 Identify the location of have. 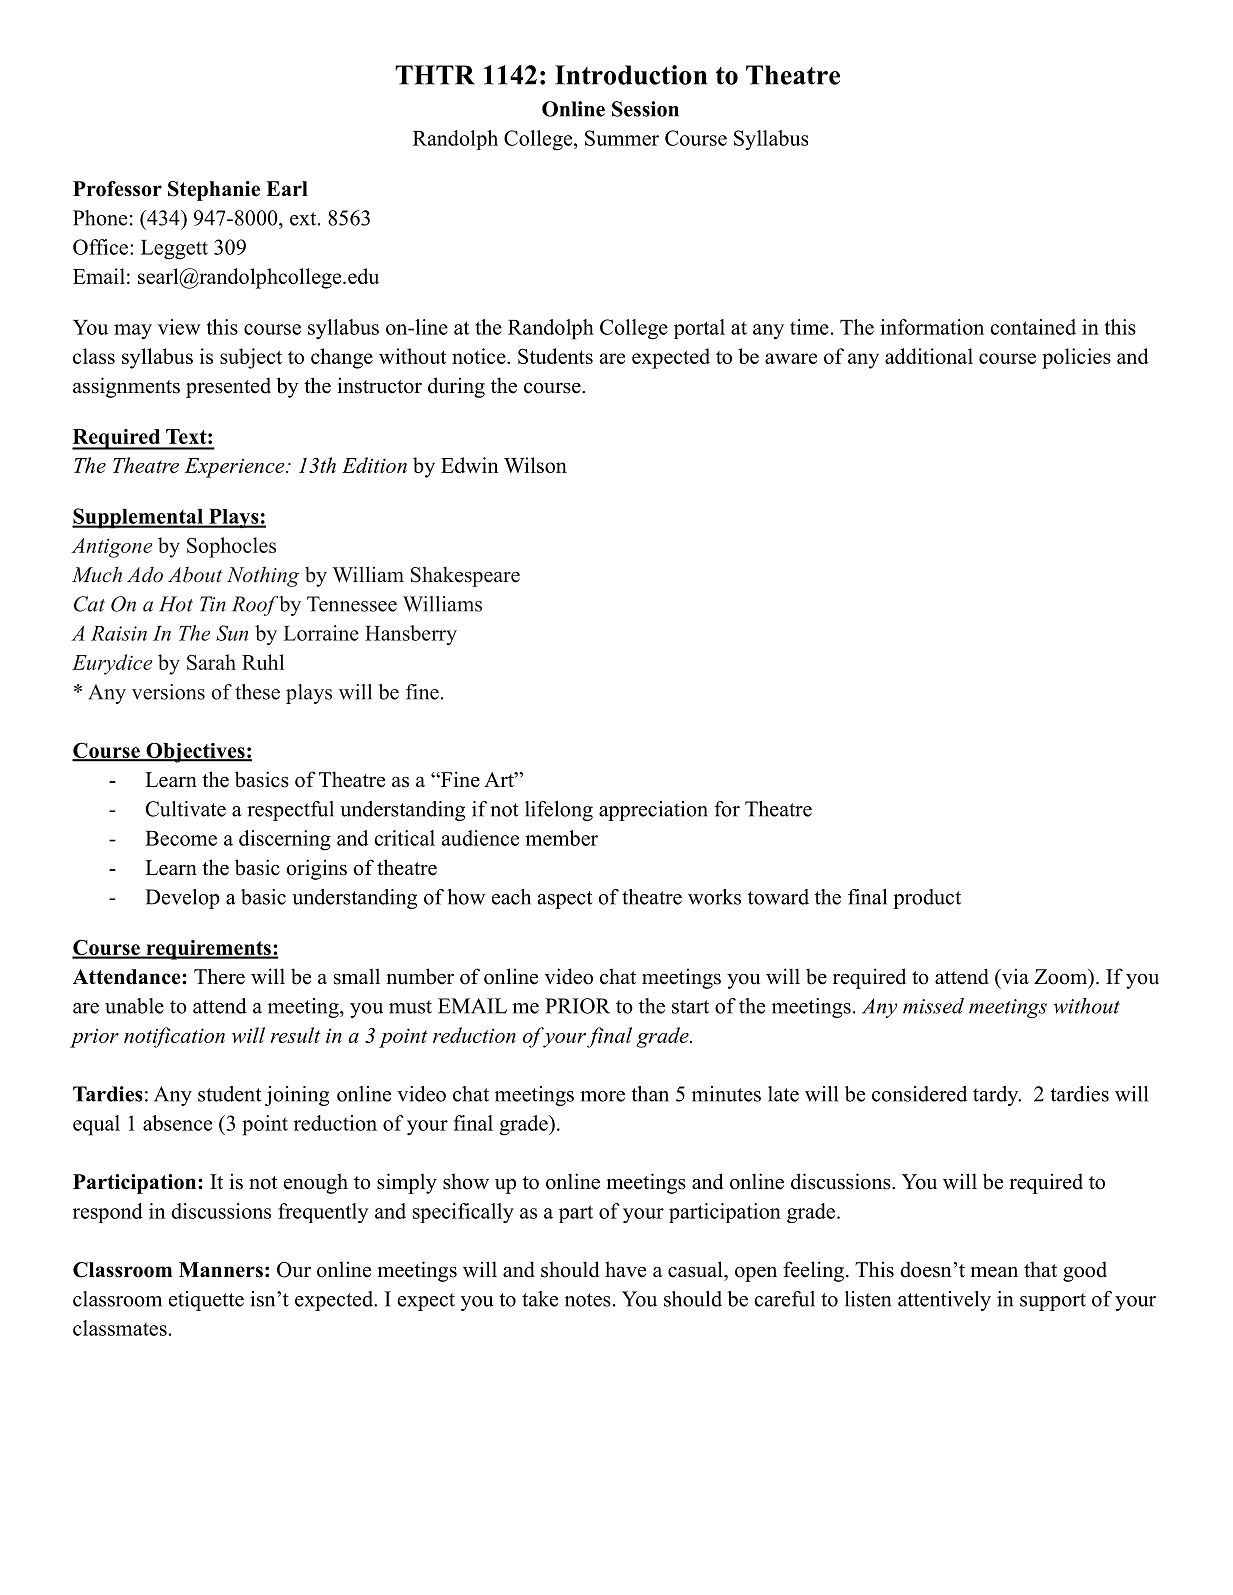
(625, 1269).
